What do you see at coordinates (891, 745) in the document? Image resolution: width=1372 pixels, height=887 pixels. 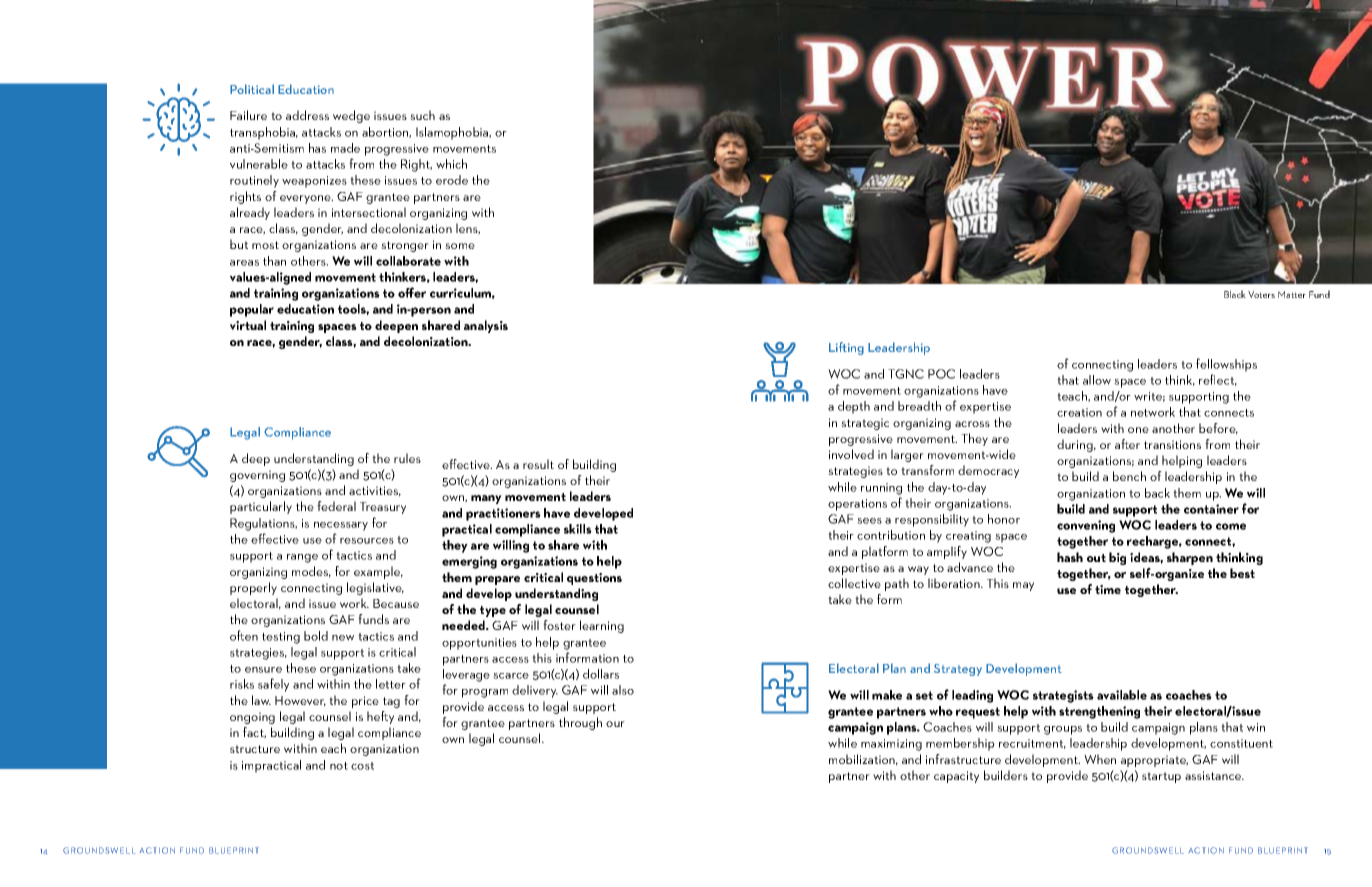 I see `maximizing` at bounding box center [891, 745].
